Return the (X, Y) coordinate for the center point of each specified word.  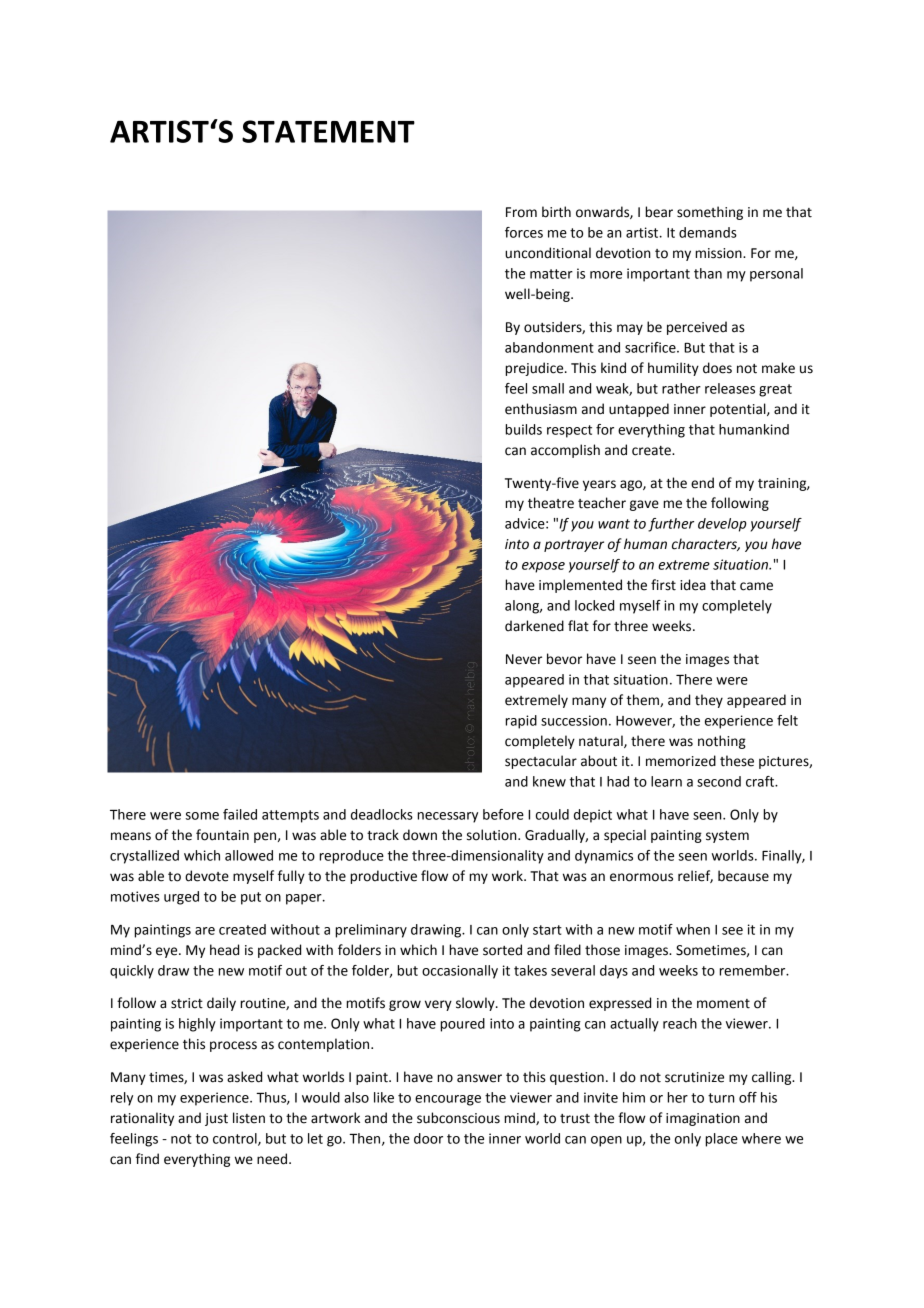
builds (523, 429)
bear (659, 212)
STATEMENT (328, 131)
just (216, 1119)
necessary (447, 817)
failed (240, 814)
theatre (551, 503)
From (521, 212)
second (719, 781)
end (702, 483)
